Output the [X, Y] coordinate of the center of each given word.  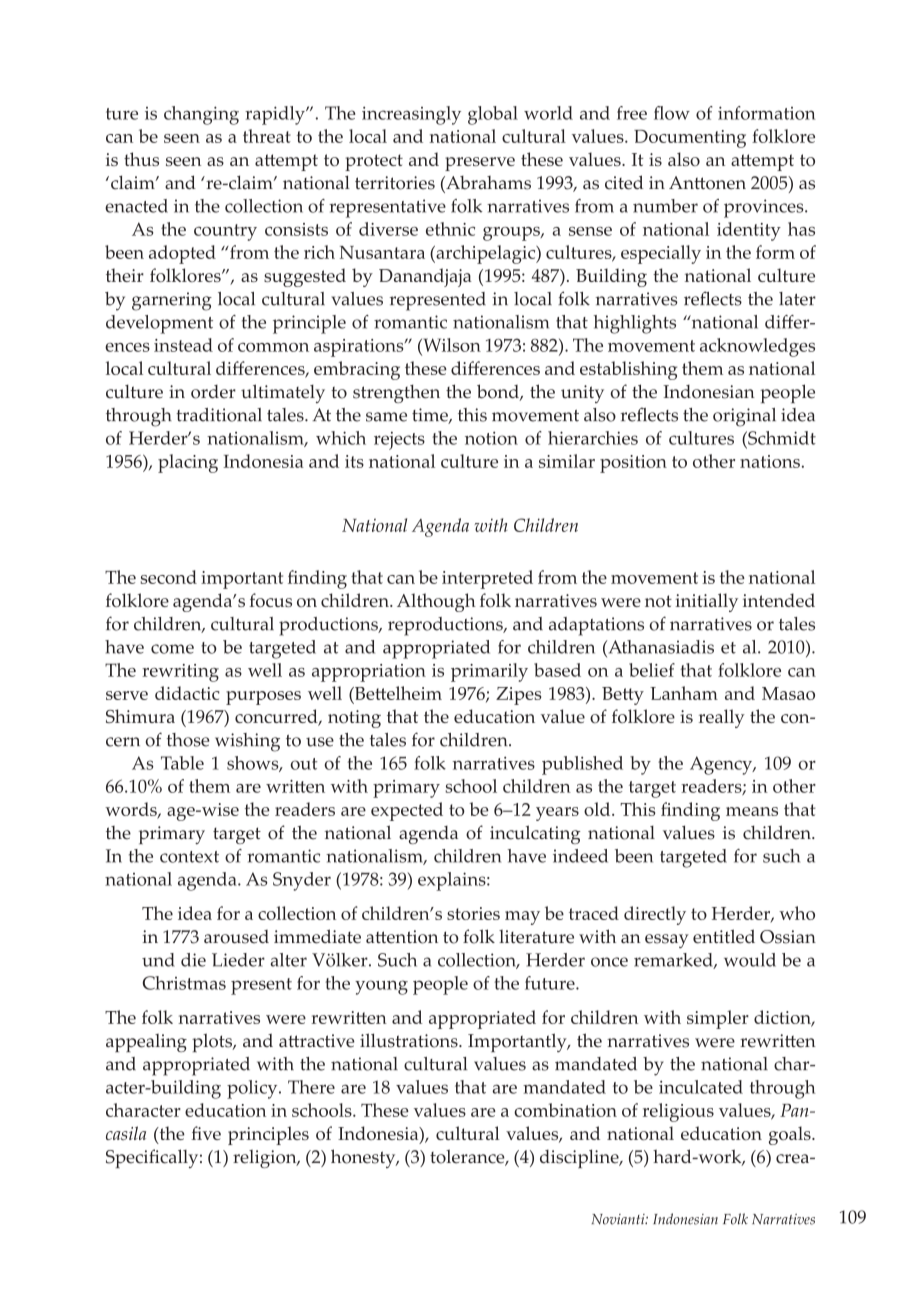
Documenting [690, 139]
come [172, 649]
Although [436, 602]
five [206, 1133]
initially [706, 602]
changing [201, 115]
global [493, 115]
